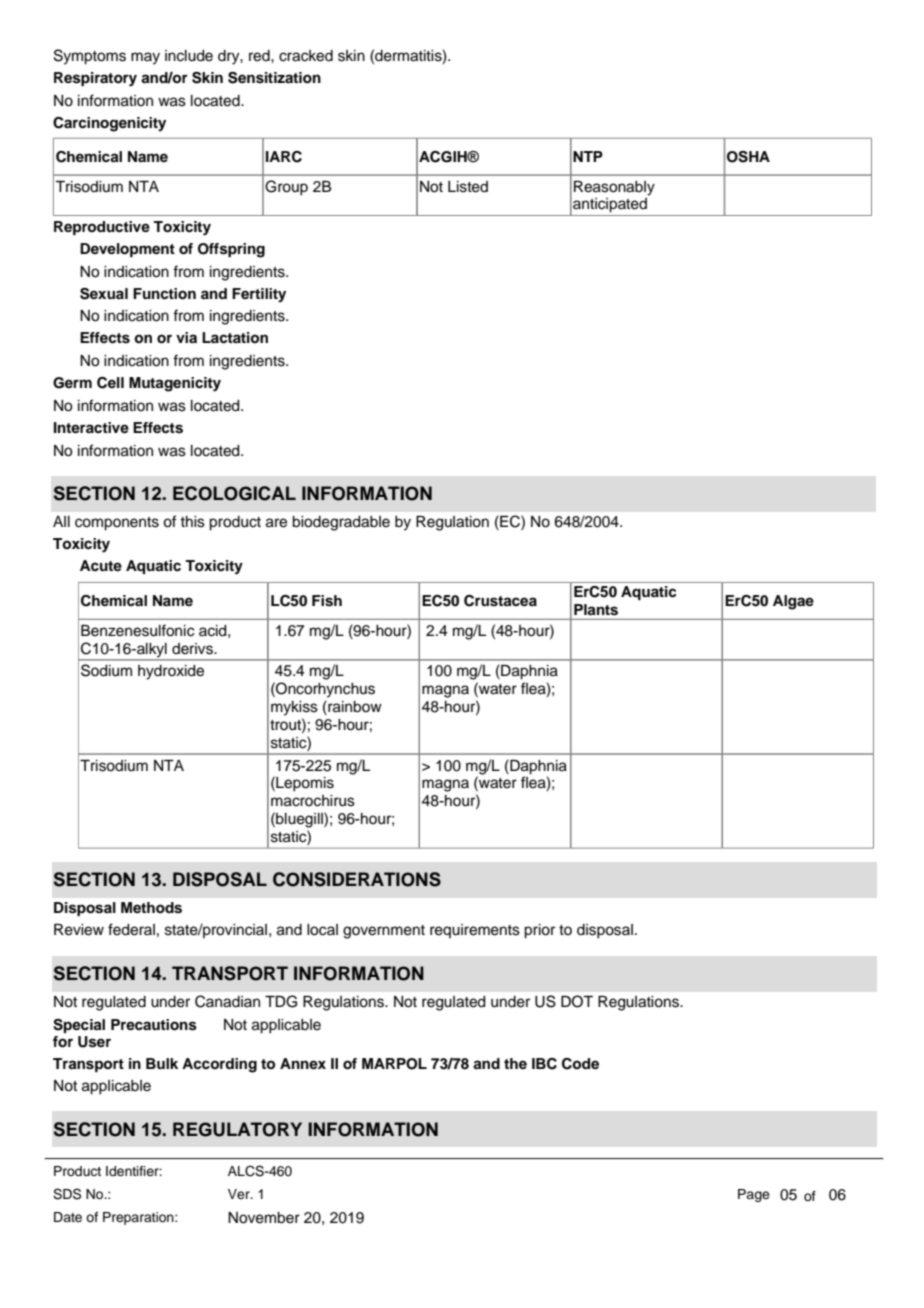  Describe the element at coordinates (748, 157) in the document. I see `OSHA` at that location.
